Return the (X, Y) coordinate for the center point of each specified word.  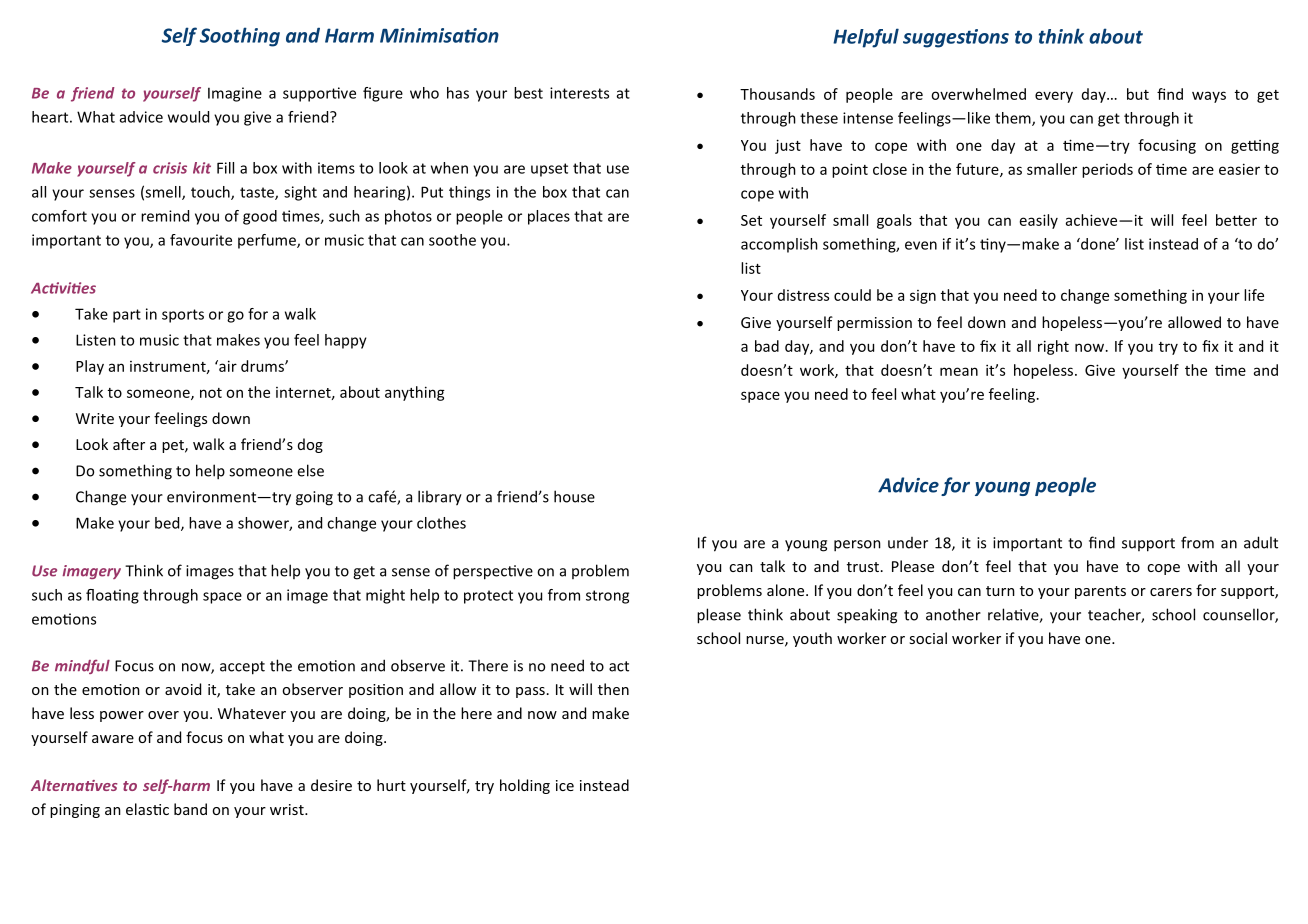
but (1138, 94)
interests (579, 93)
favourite (201, 240)
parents (1100, 592)
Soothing (240, 37)
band (190, 809)
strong (607, 597)
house (574, 496)
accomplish (779, 245)
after (129, 444)
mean (959, 371)
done (1098, 244)
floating (112, 596)
